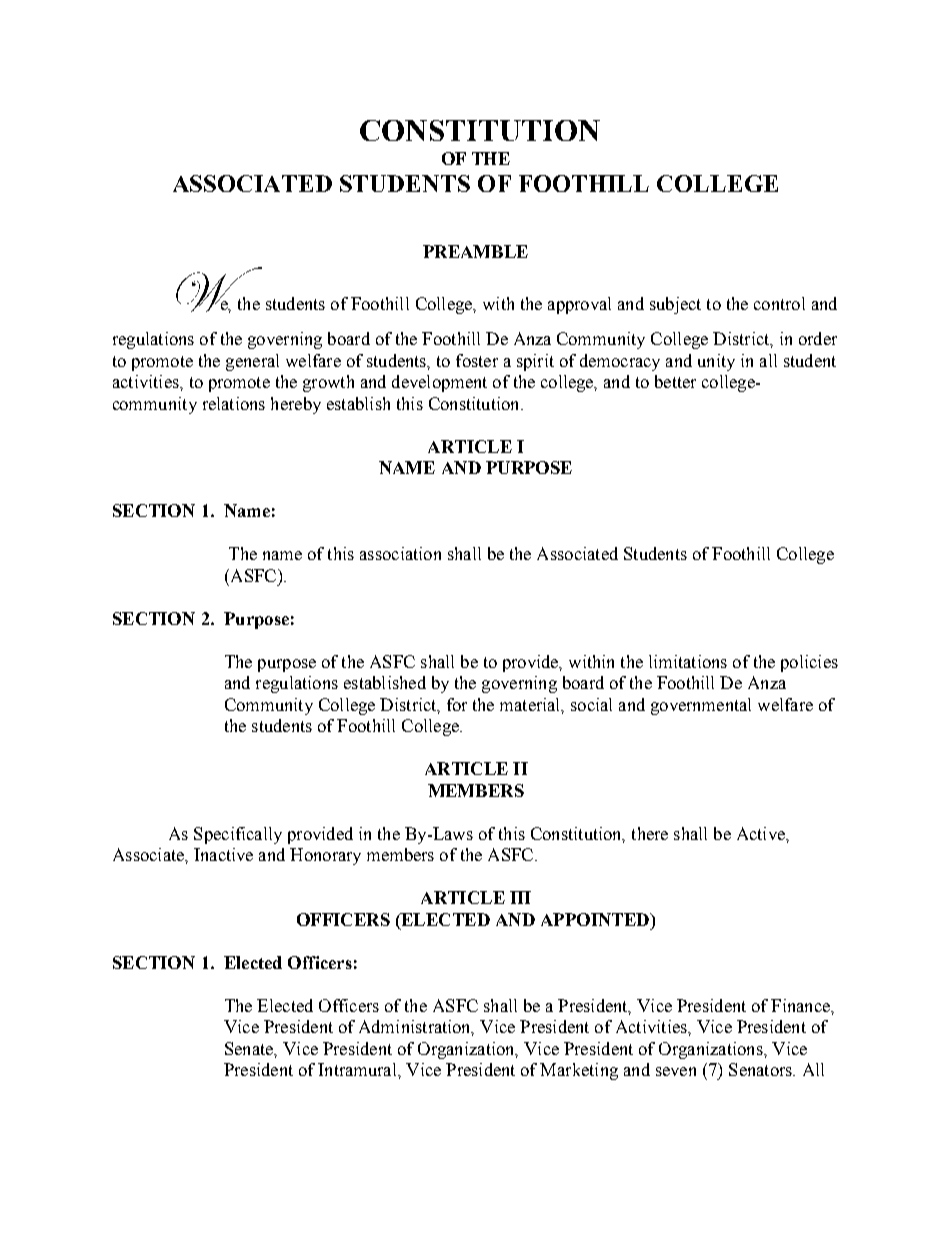  Describe the element at coordinates (779, 303) in the screenshot. I see `control` at that location.
